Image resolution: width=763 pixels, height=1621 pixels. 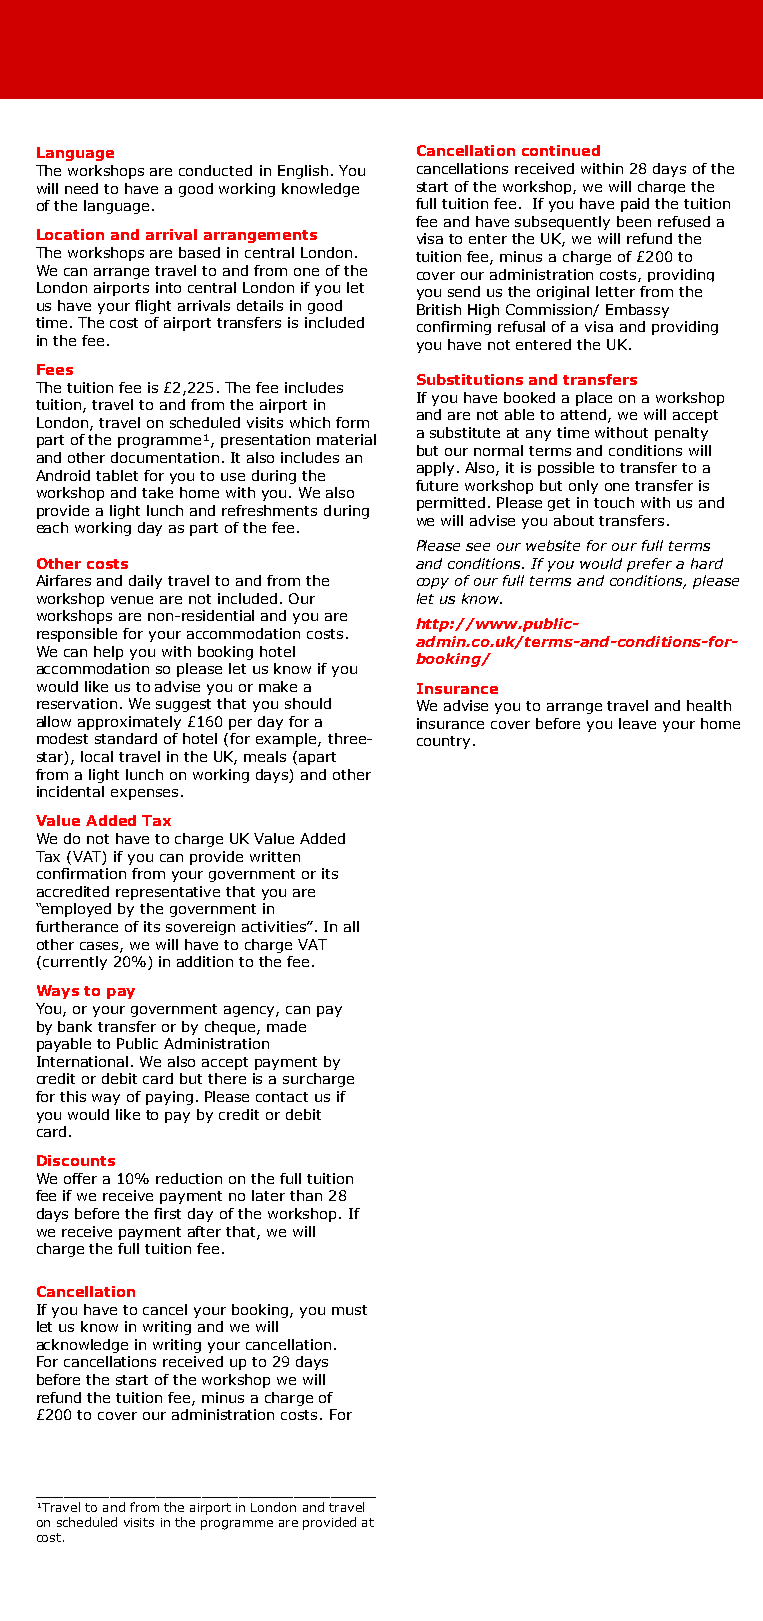 I want to click on need, so click(x=81, y=188).
